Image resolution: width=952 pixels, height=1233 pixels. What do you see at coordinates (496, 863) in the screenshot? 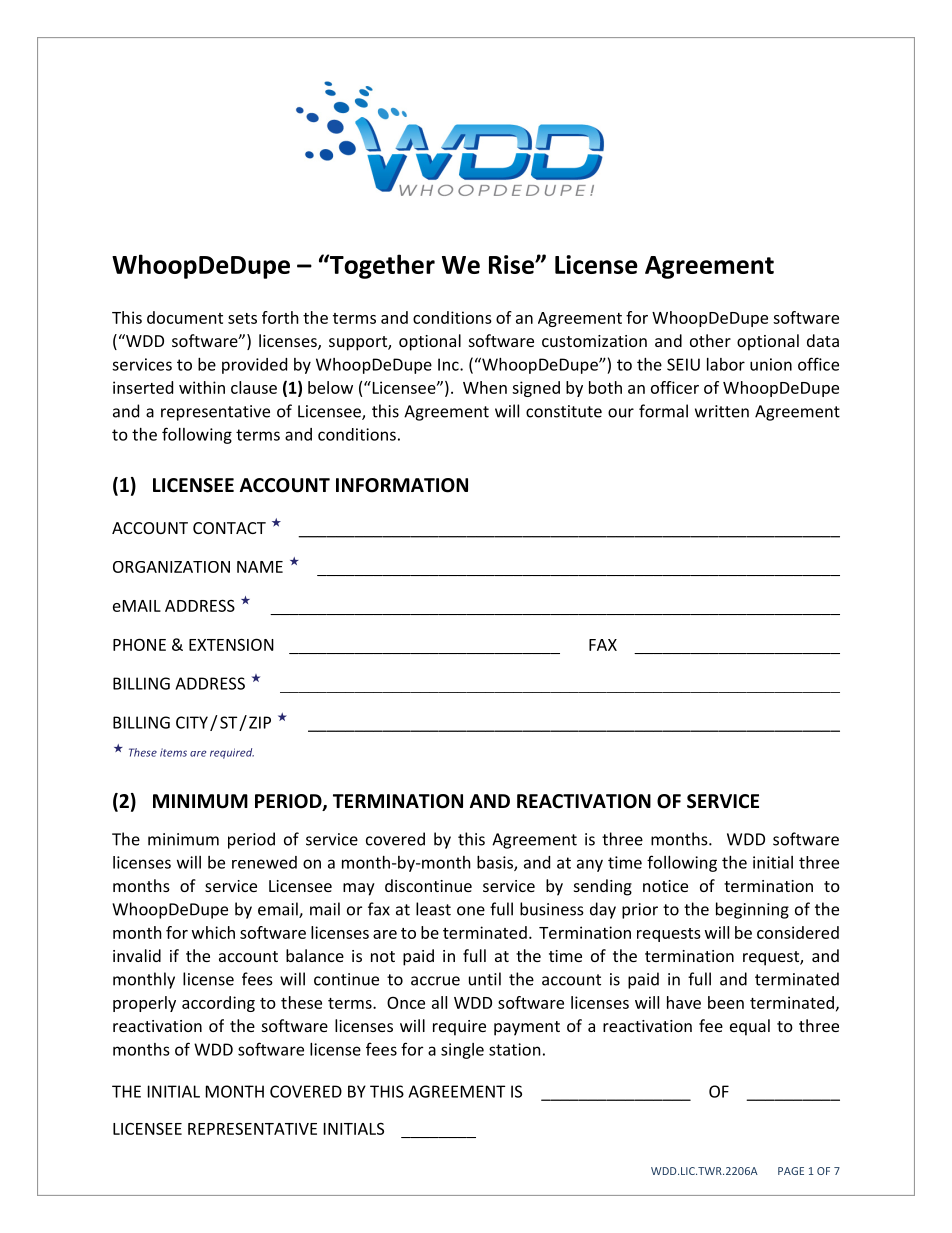
I see `basis` at bounding box center [496, 863].
